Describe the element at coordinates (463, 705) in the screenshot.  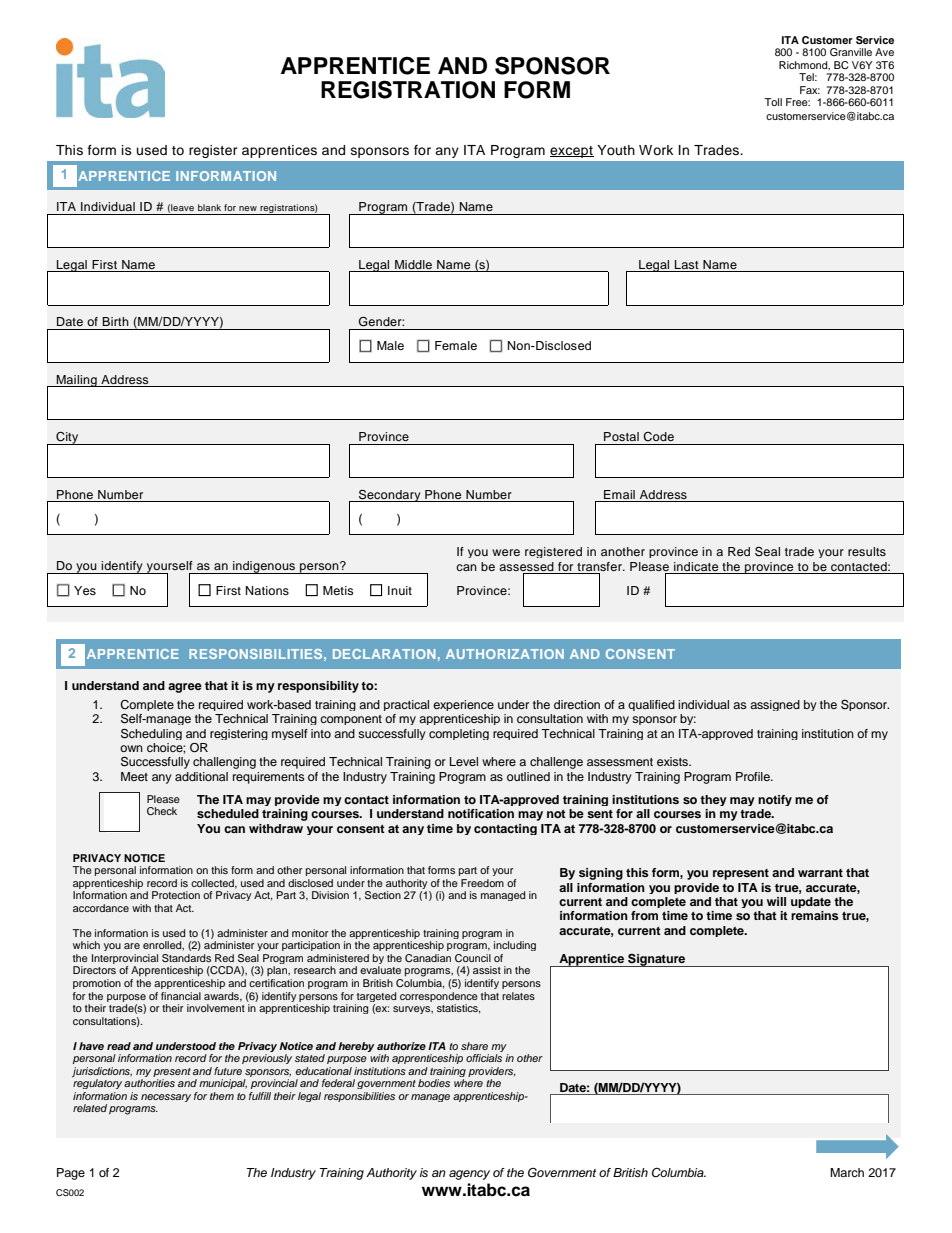
I see `experience` at that location.
